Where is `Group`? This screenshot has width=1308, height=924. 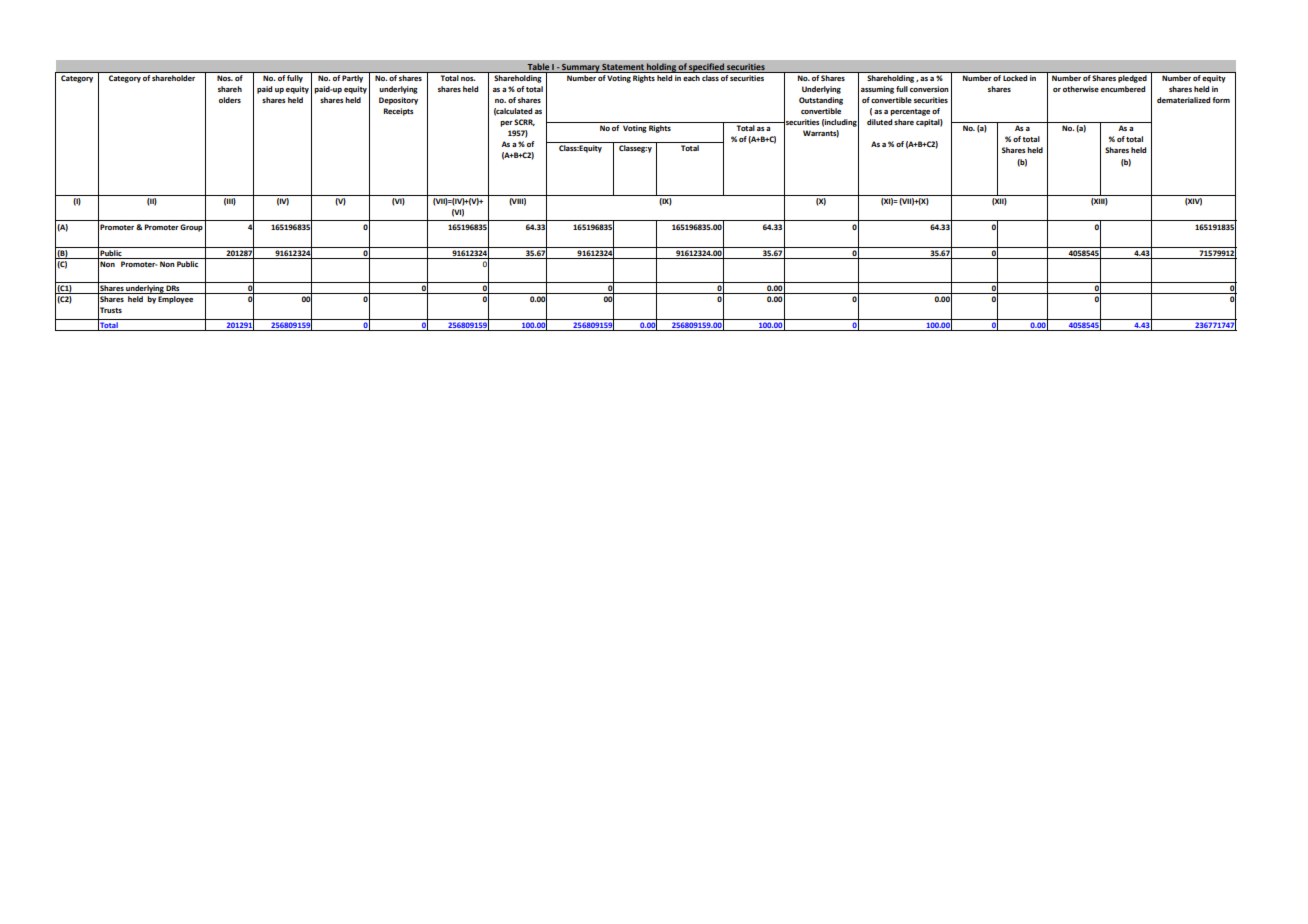 Group is located at coordinates (191, 228).
